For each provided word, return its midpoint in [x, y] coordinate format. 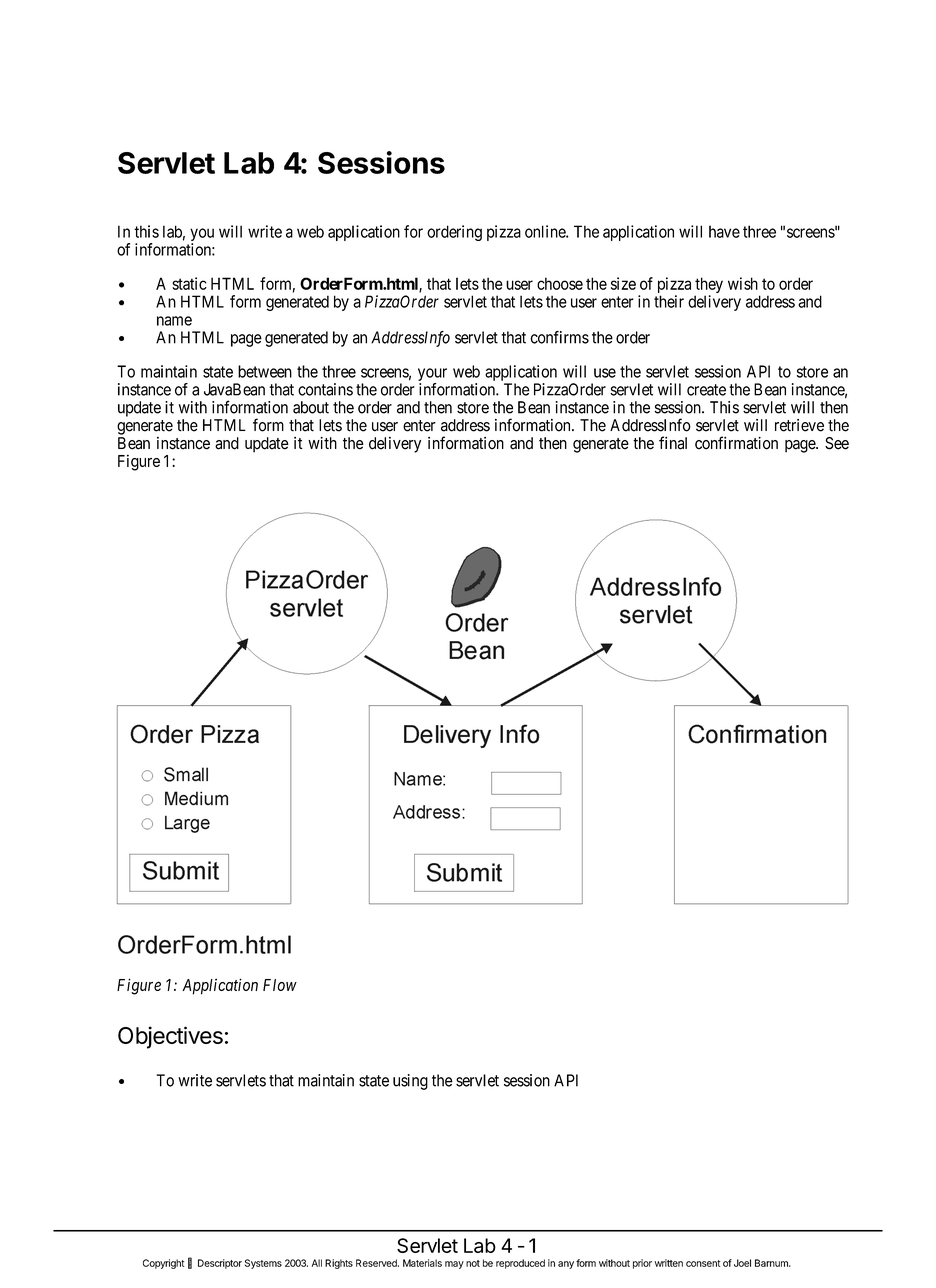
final [673, 443]
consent [703, 1263]
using [410, 1082]
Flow [280, 985]
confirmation [736, 443]
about [311, 407]
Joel [742, 1263]
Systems [263, 1264]
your [432, 374]
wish [743, 283]
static [189, 283]
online [546, 231]
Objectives [170, 1037]
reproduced [520, 1264]
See [837, 443]
